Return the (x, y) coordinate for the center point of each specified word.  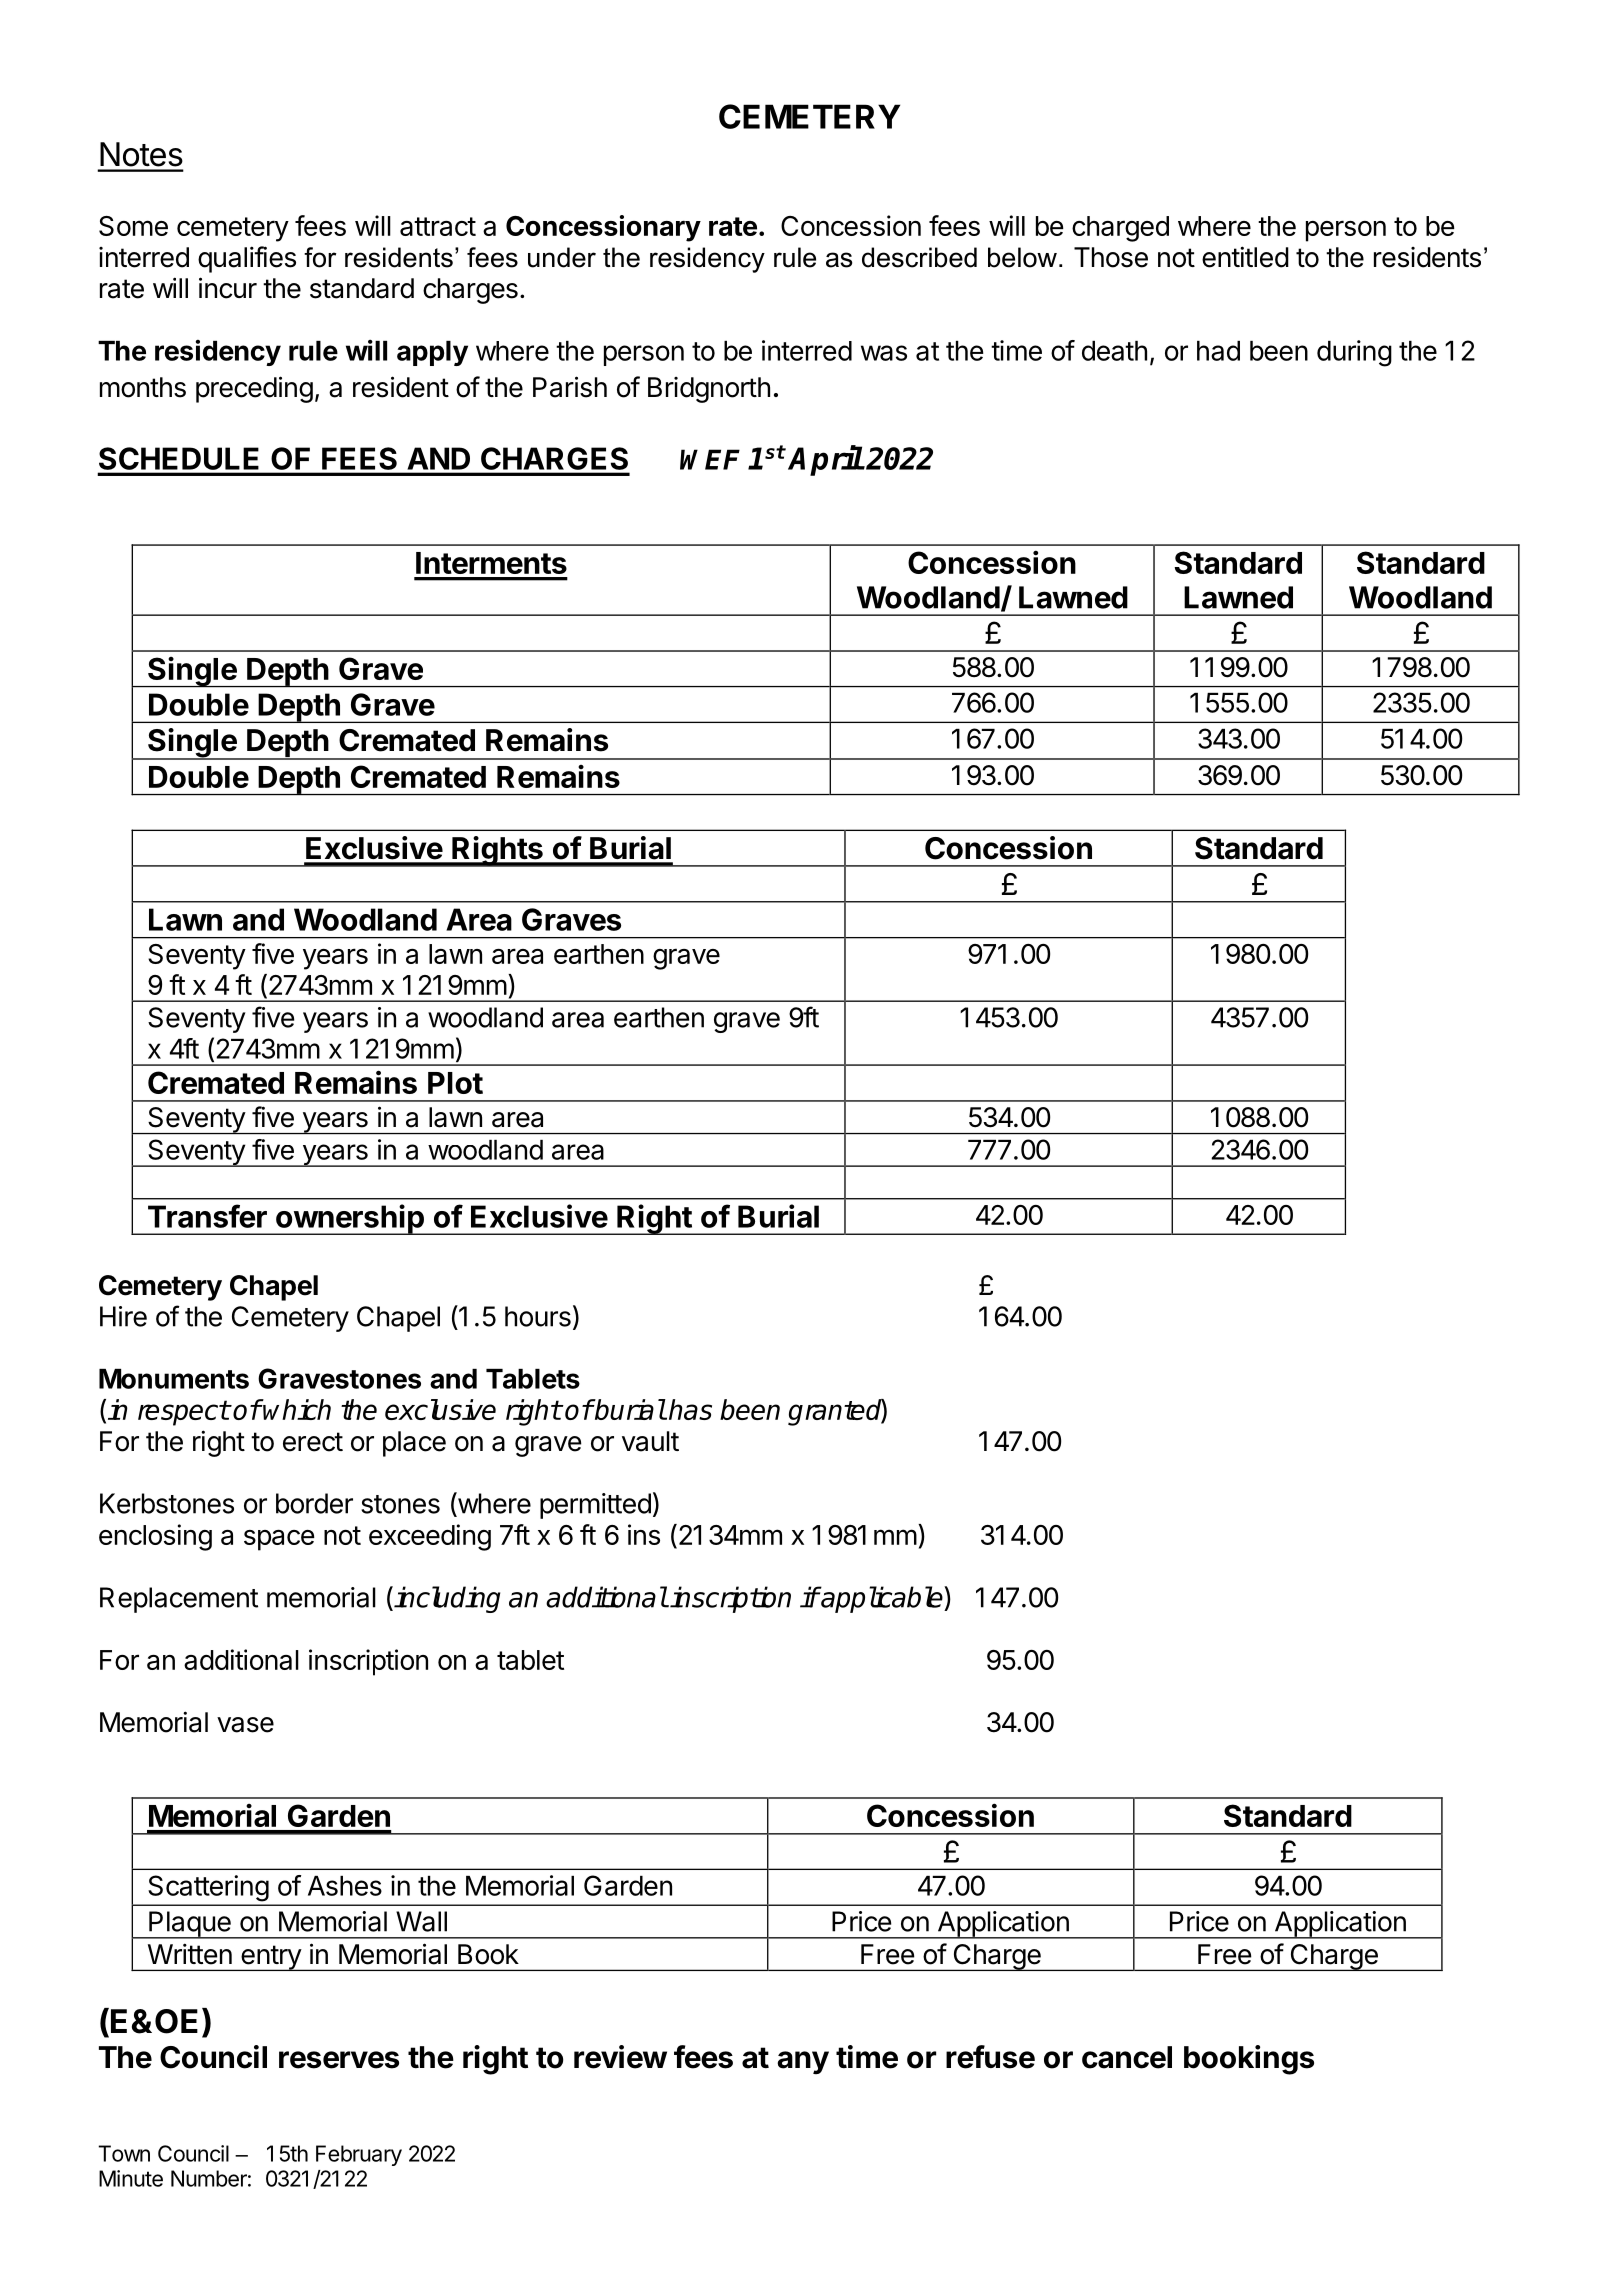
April (825, 460)
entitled (1245, 257)
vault (650, 1441)
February (359, 2155)
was (884, 353)
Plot (455, 1083)
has (690, 1409)
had (1218, 351)
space (279, 1540)
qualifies (247, 259)
